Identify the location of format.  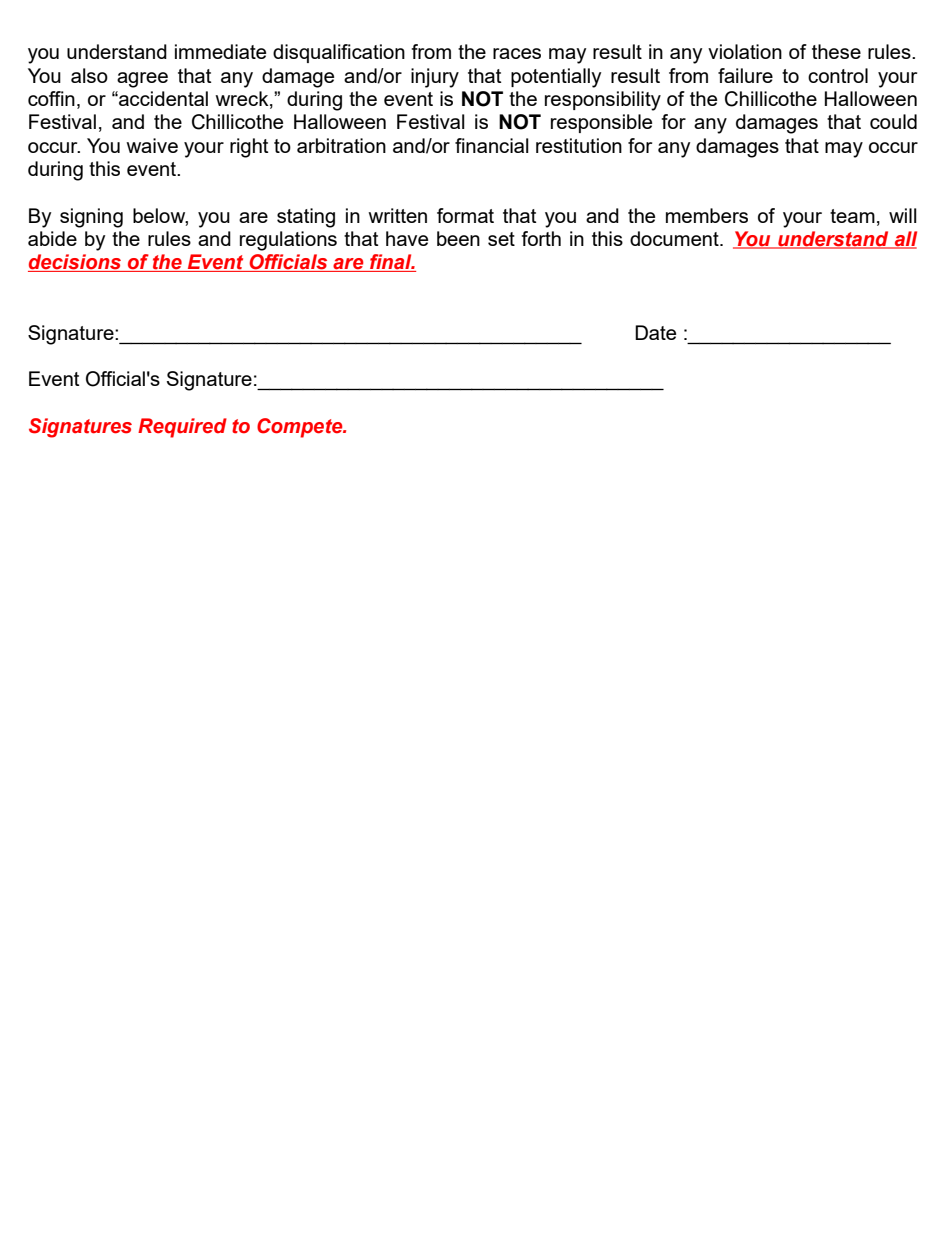
(465, 215).
